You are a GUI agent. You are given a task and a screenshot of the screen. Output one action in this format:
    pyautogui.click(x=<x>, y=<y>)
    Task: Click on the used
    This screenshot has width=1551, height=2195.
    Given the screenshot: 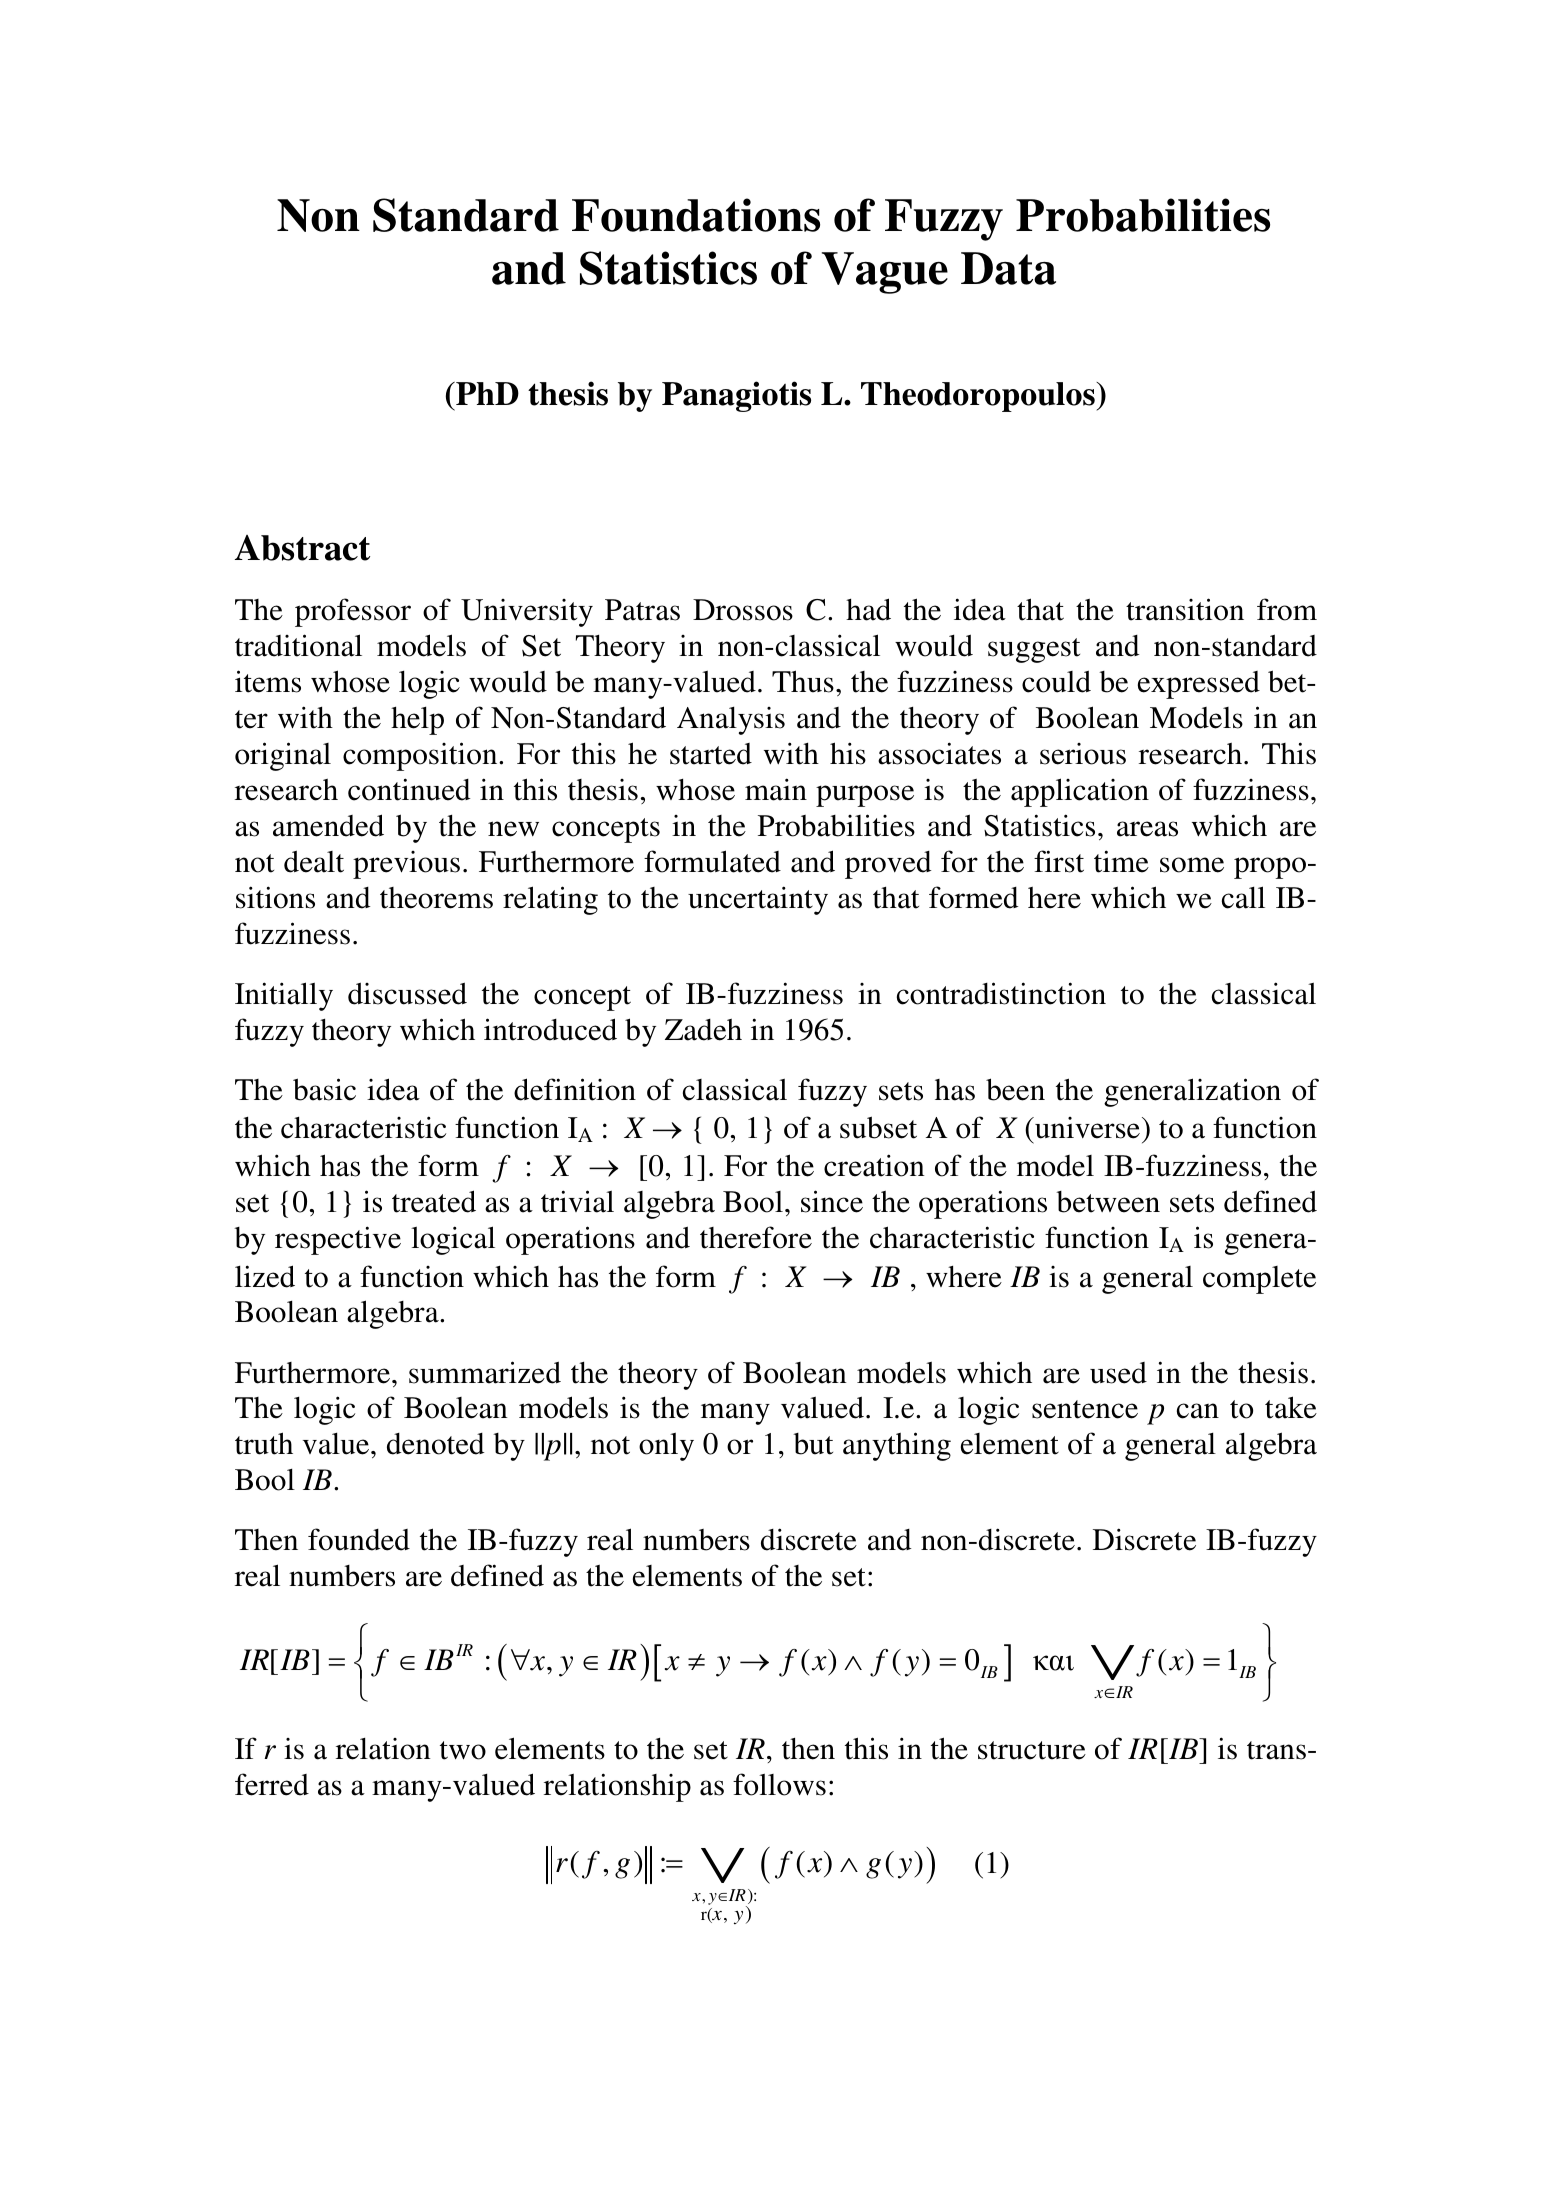 What is the action you would take?
    pyautogui.click(x=1118, y=1373)
